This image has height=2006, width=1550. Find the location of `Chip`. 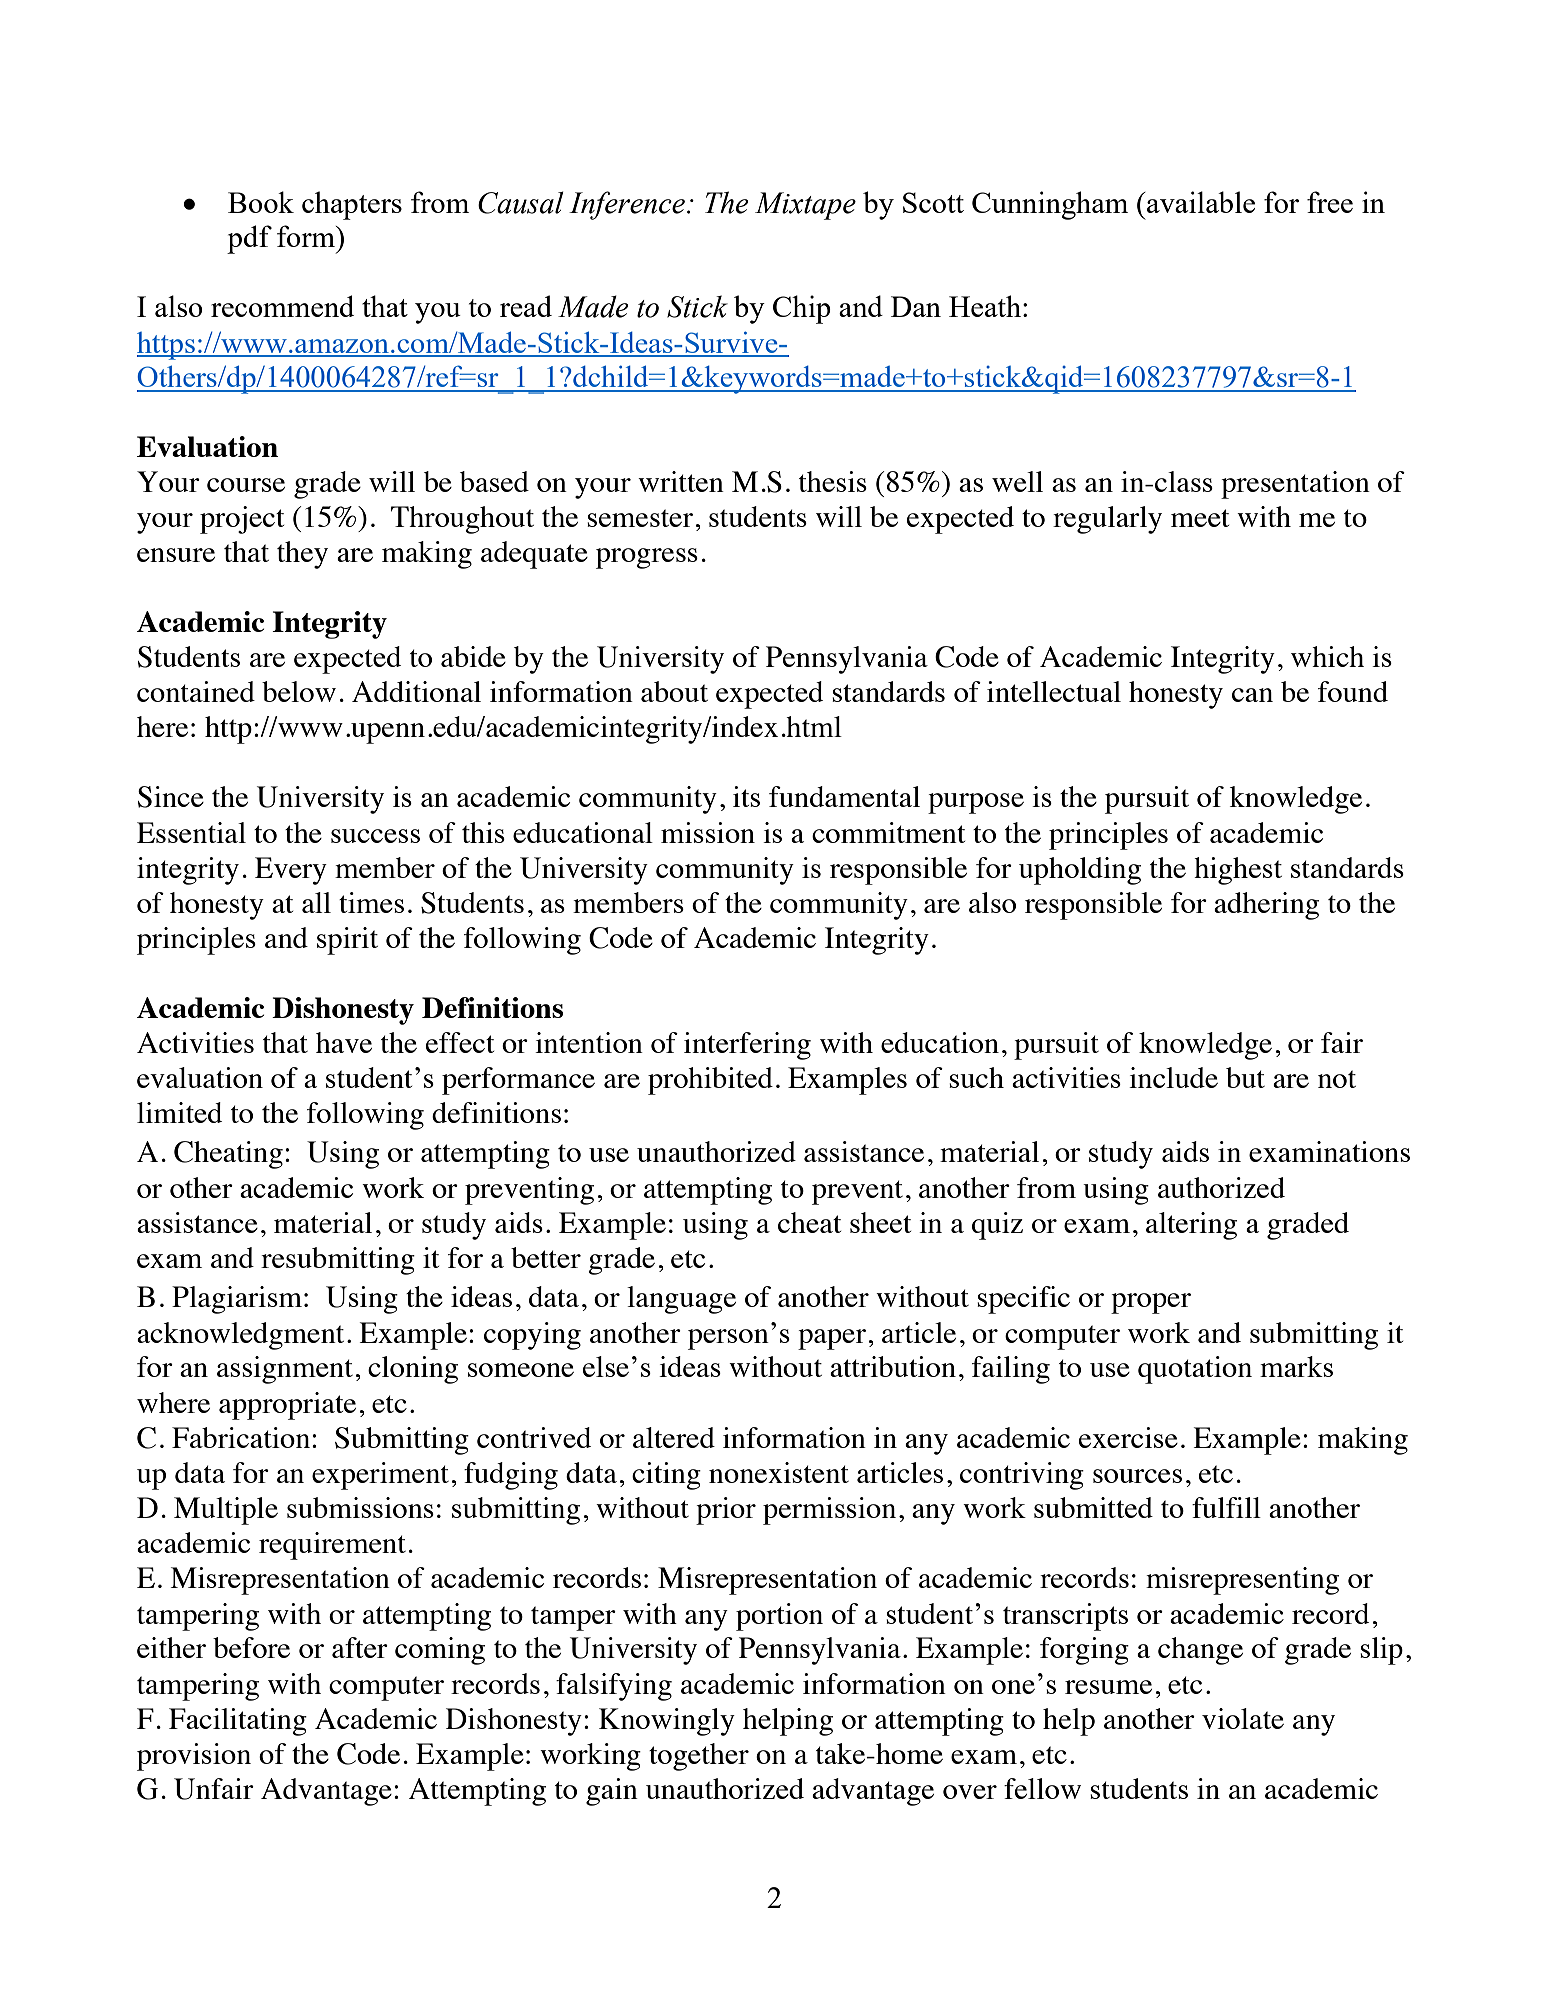

Chip is located at coordinates (802, 309).
